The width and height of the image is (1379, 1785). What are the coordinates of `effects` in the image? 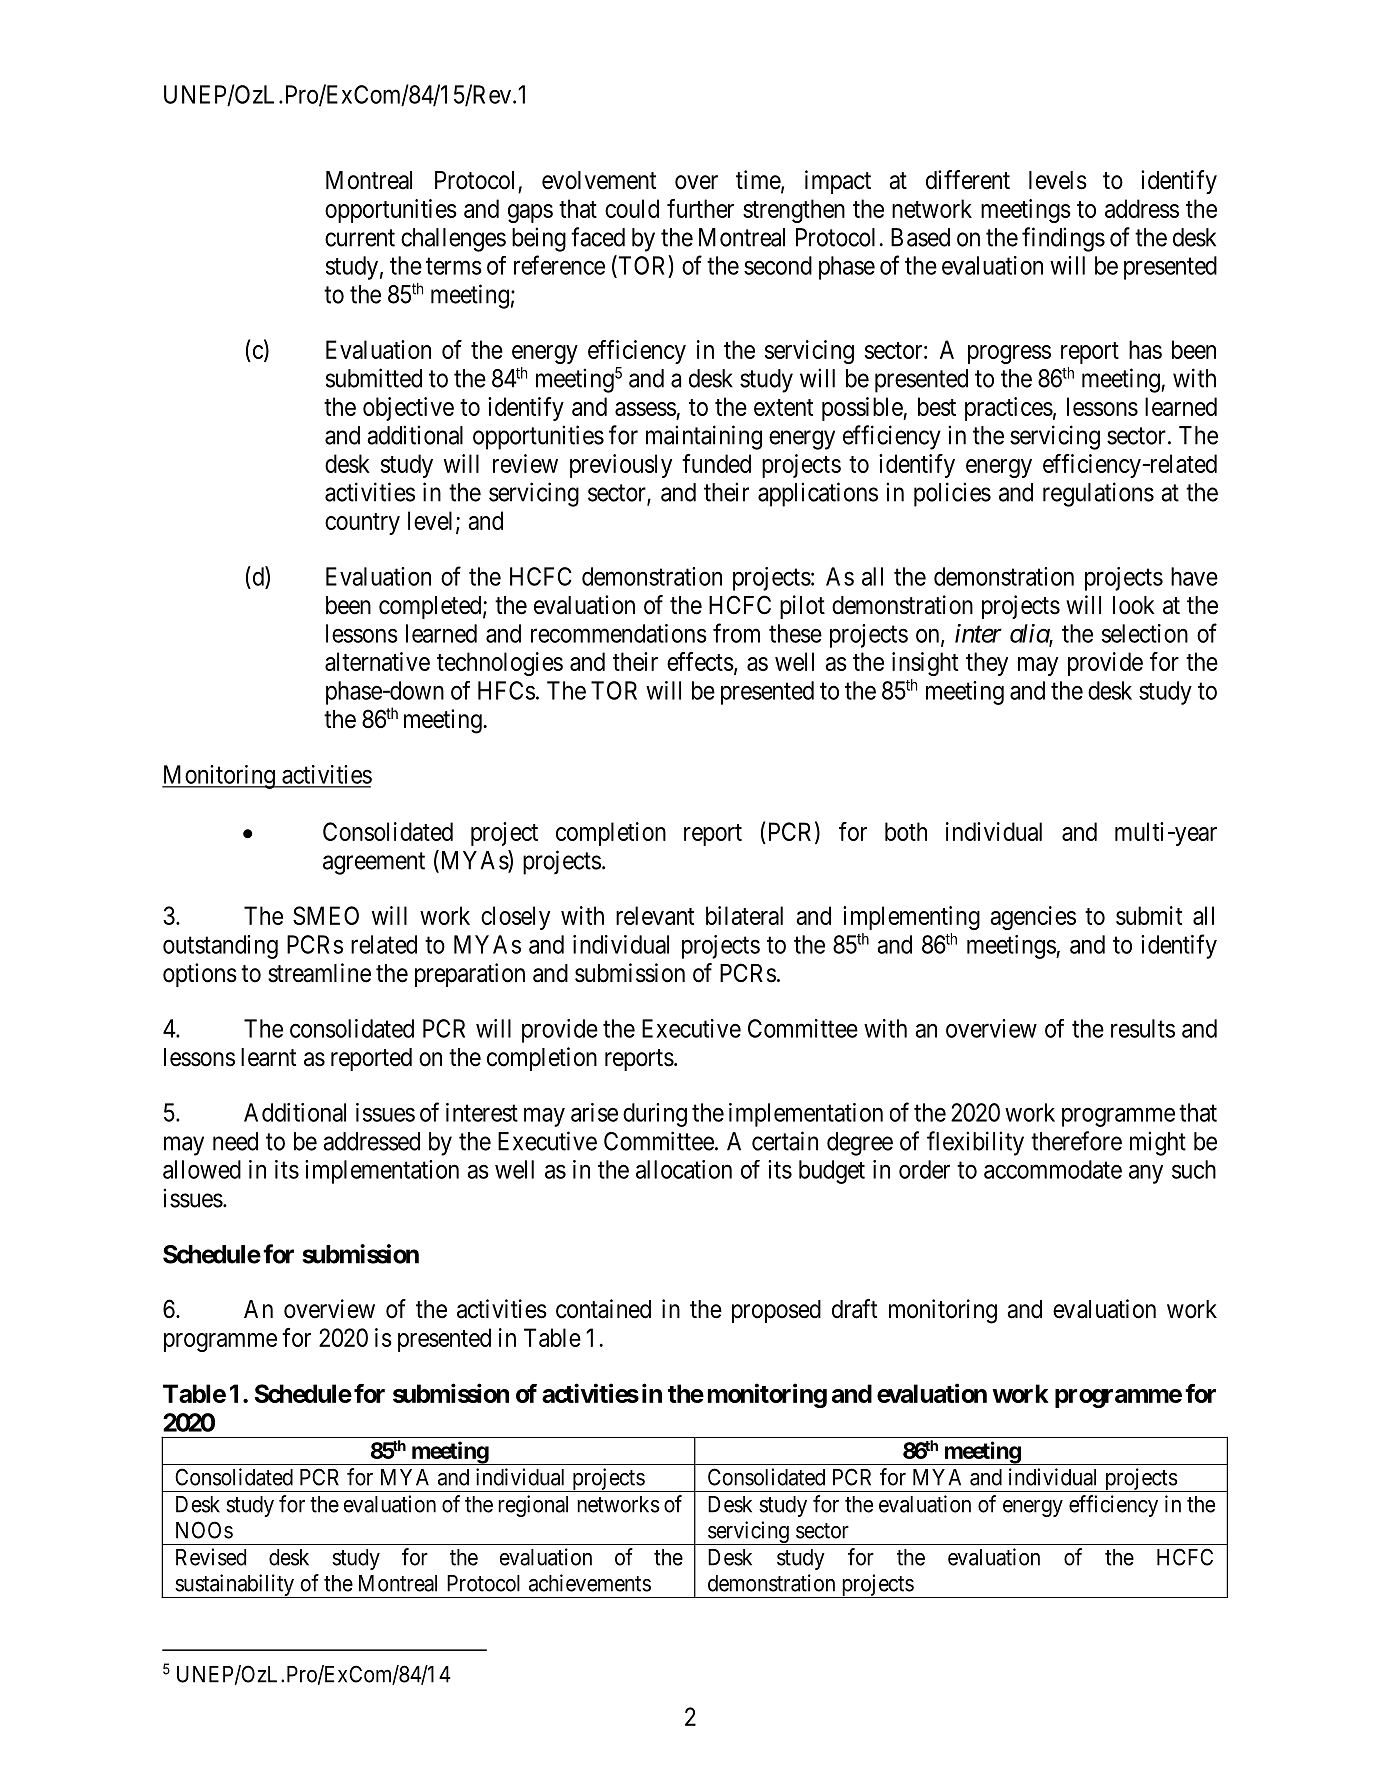 It's located at (700, 661).
